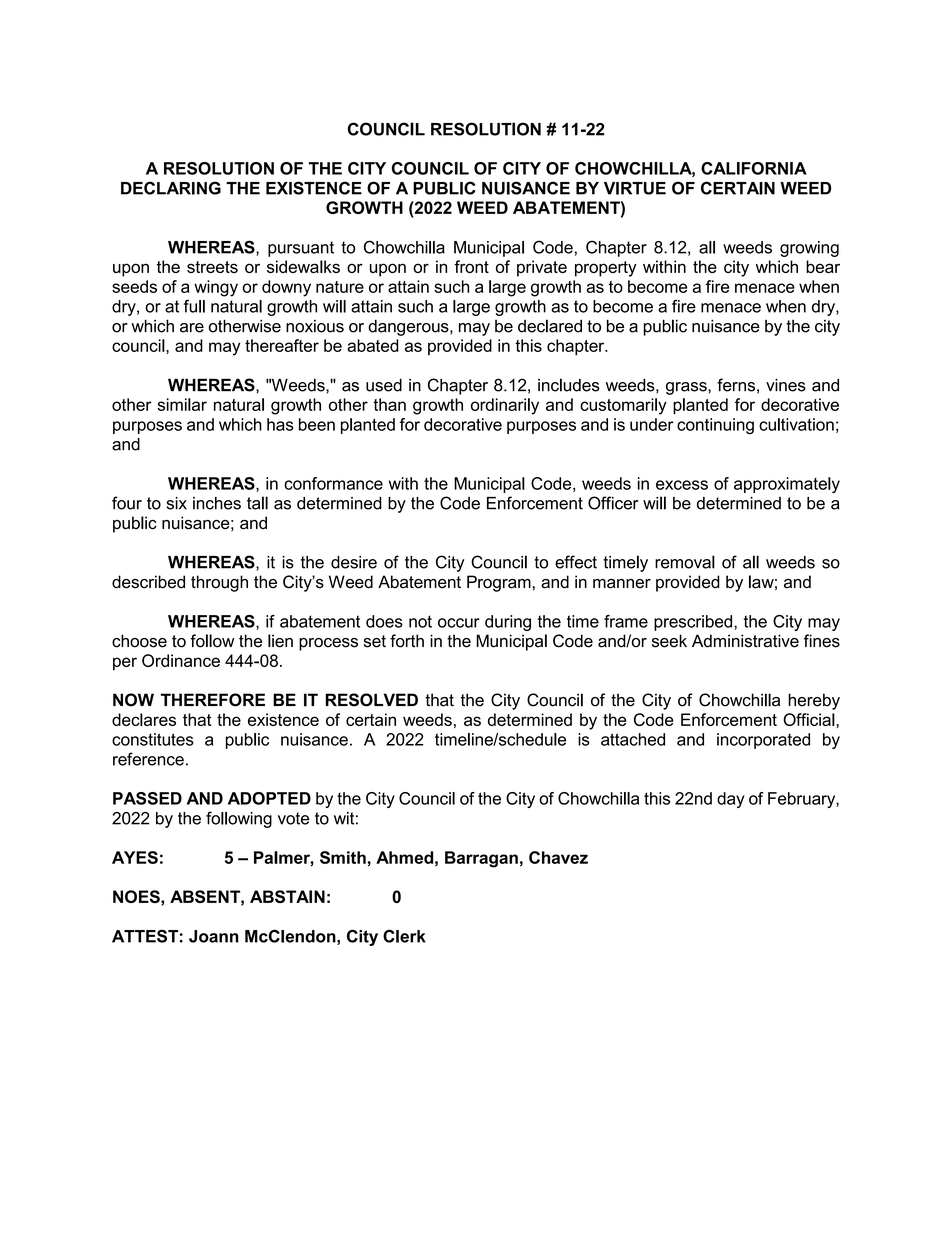 This document has width=952, height=1233. Describe the element at coordinates (214, 936) in the document. I see `Joann` at that location.
